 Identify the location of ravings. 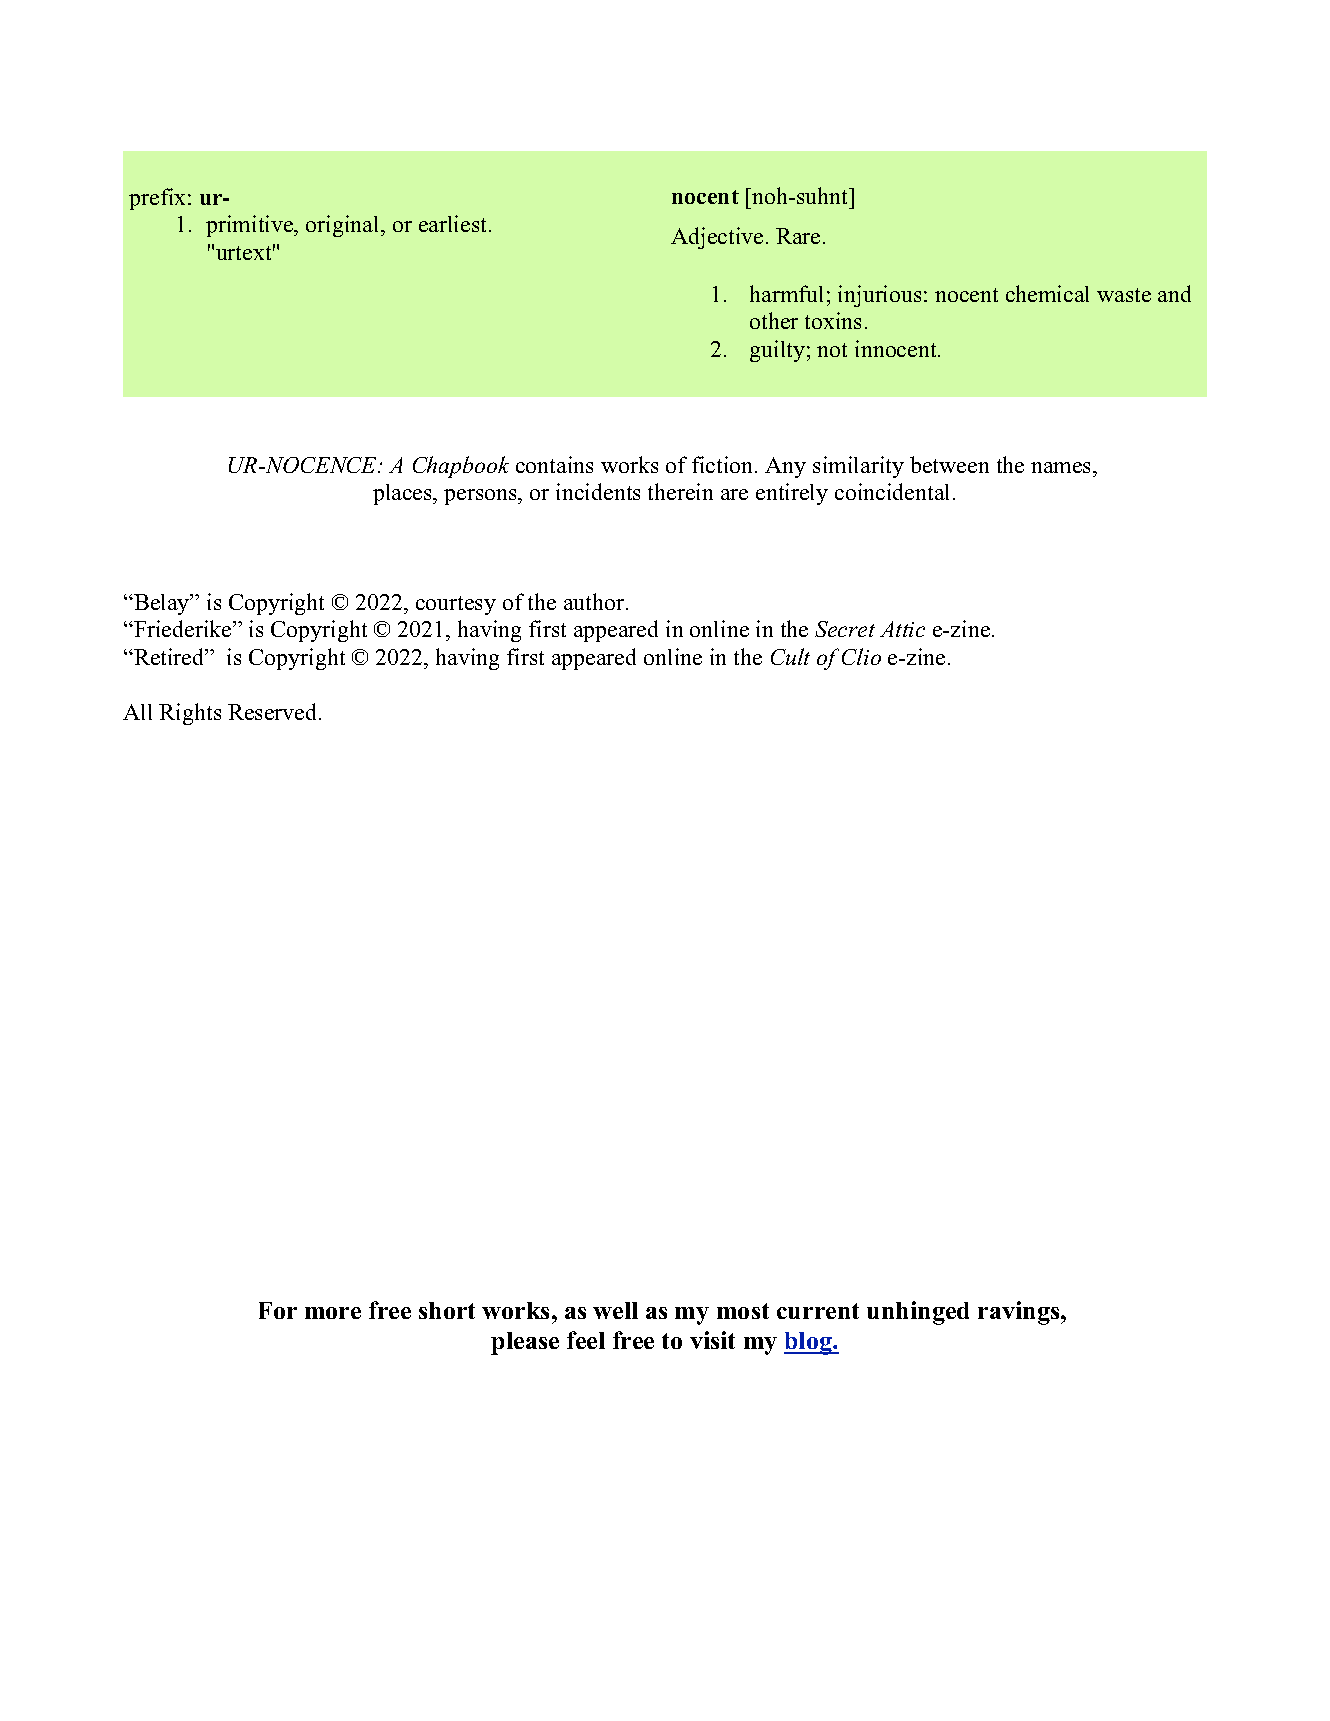
(1020, 1313).
